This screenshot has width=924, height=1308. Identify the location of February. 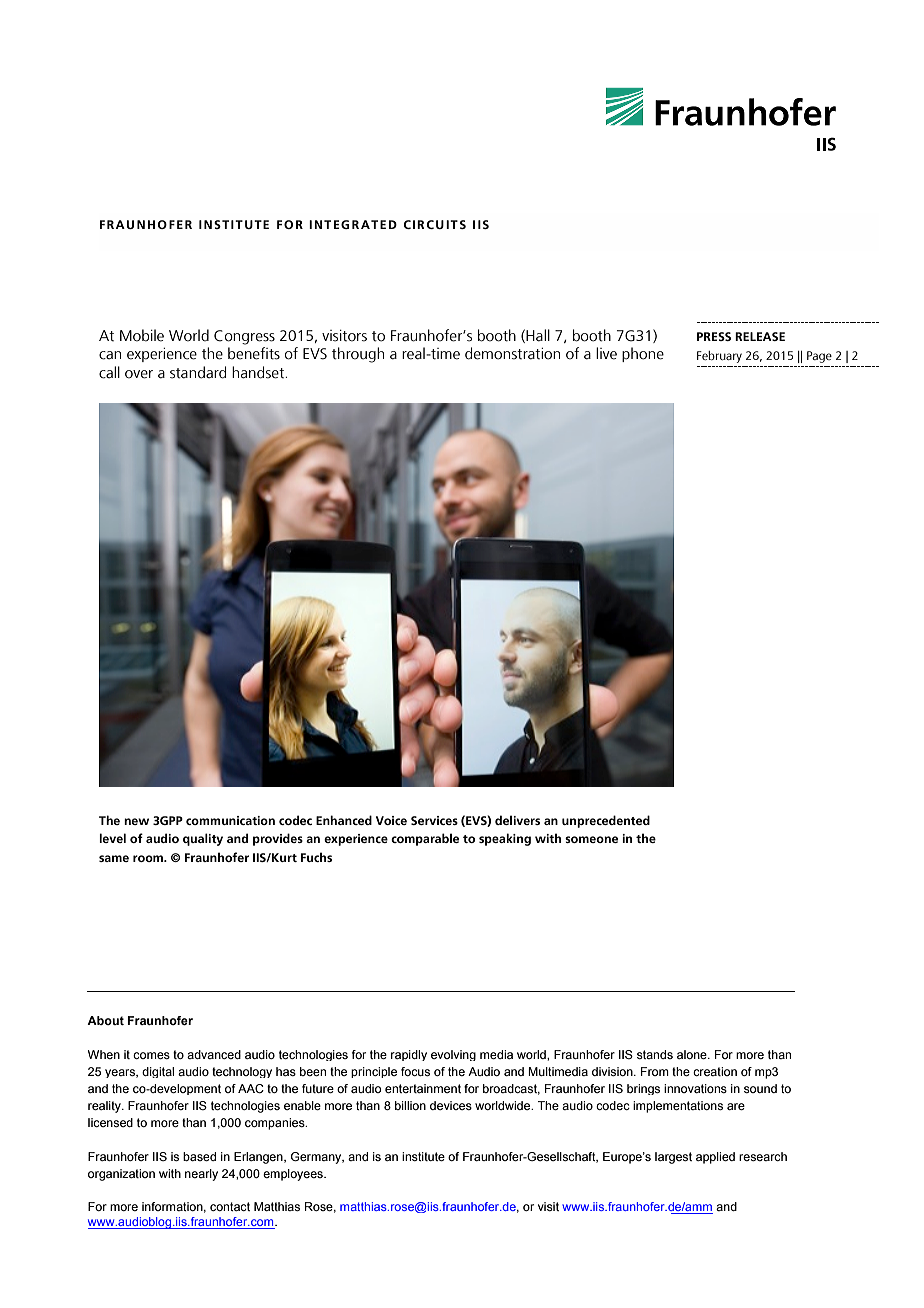
(719, 357).
